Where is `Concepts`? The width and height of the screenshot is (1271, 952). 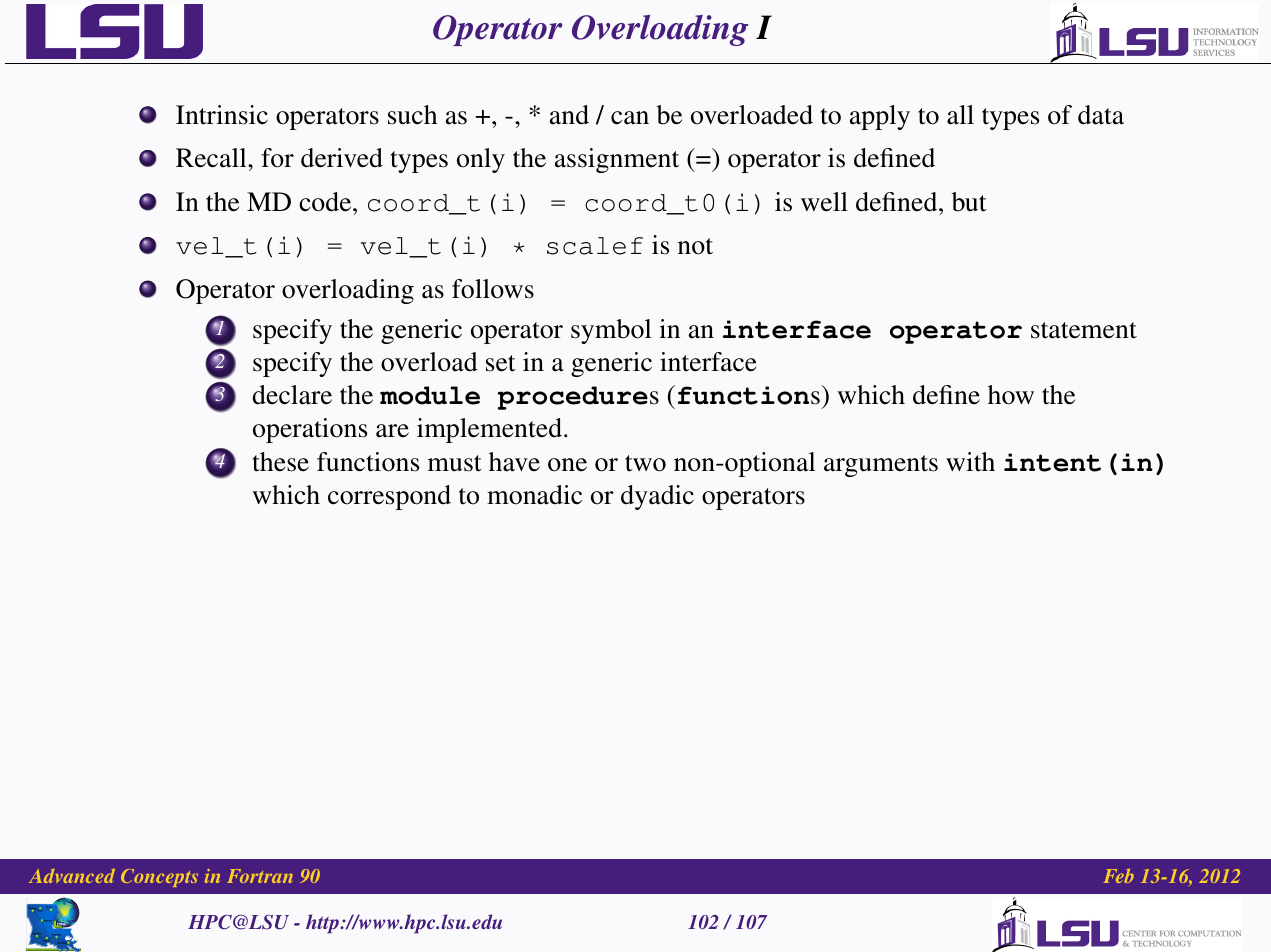 Concepts is located at coordinates (159, 878).
